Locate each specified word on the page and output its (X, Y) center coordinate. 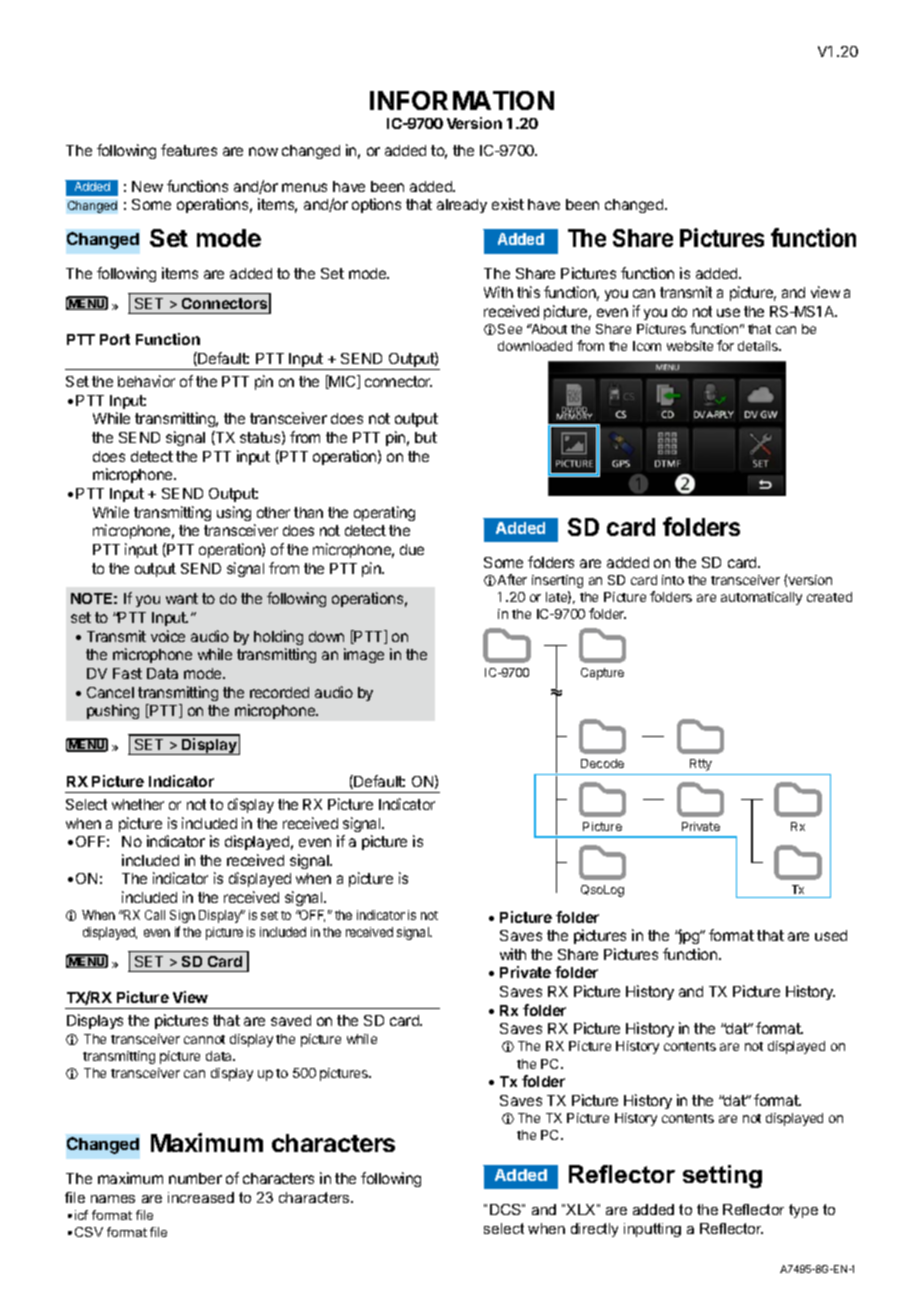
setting (722, 1176)
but (426, 437)
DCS (506, 1209)
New (147, 186)
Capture (602, 674)
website (690, 346)
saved (291, 1020)
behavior (146, 381)
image (364, 655)
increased (201, 1197)
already (462, 206)
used (831, 935)
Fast (127, 673)
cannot (204, 1039)
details (759, 346)
